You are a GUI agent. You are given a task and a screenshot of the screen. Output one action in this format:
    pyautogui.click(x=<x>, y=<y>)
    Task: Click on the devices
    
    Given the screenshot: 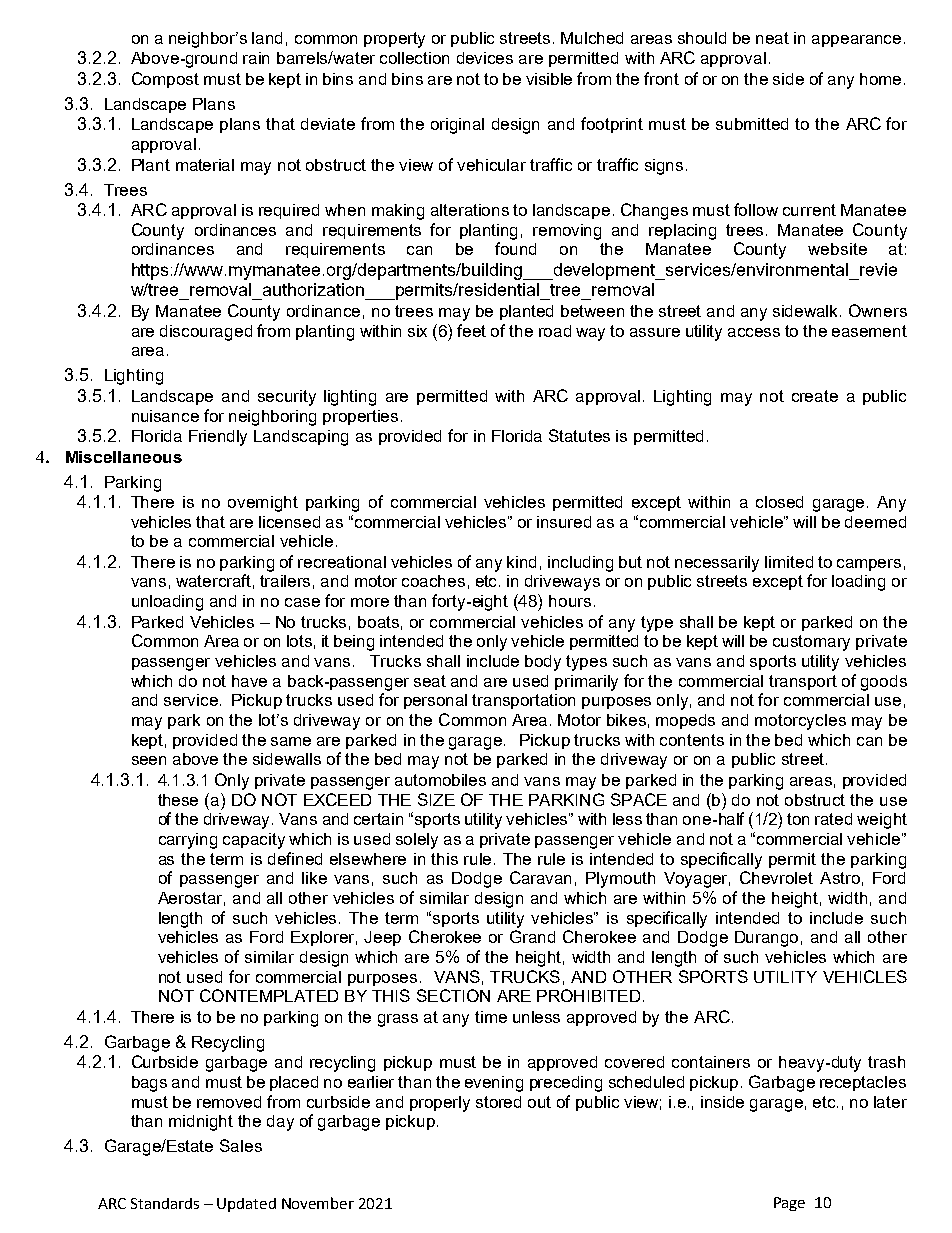 What is the action you would take?
    pyautogui.click(x=485, y=58)
